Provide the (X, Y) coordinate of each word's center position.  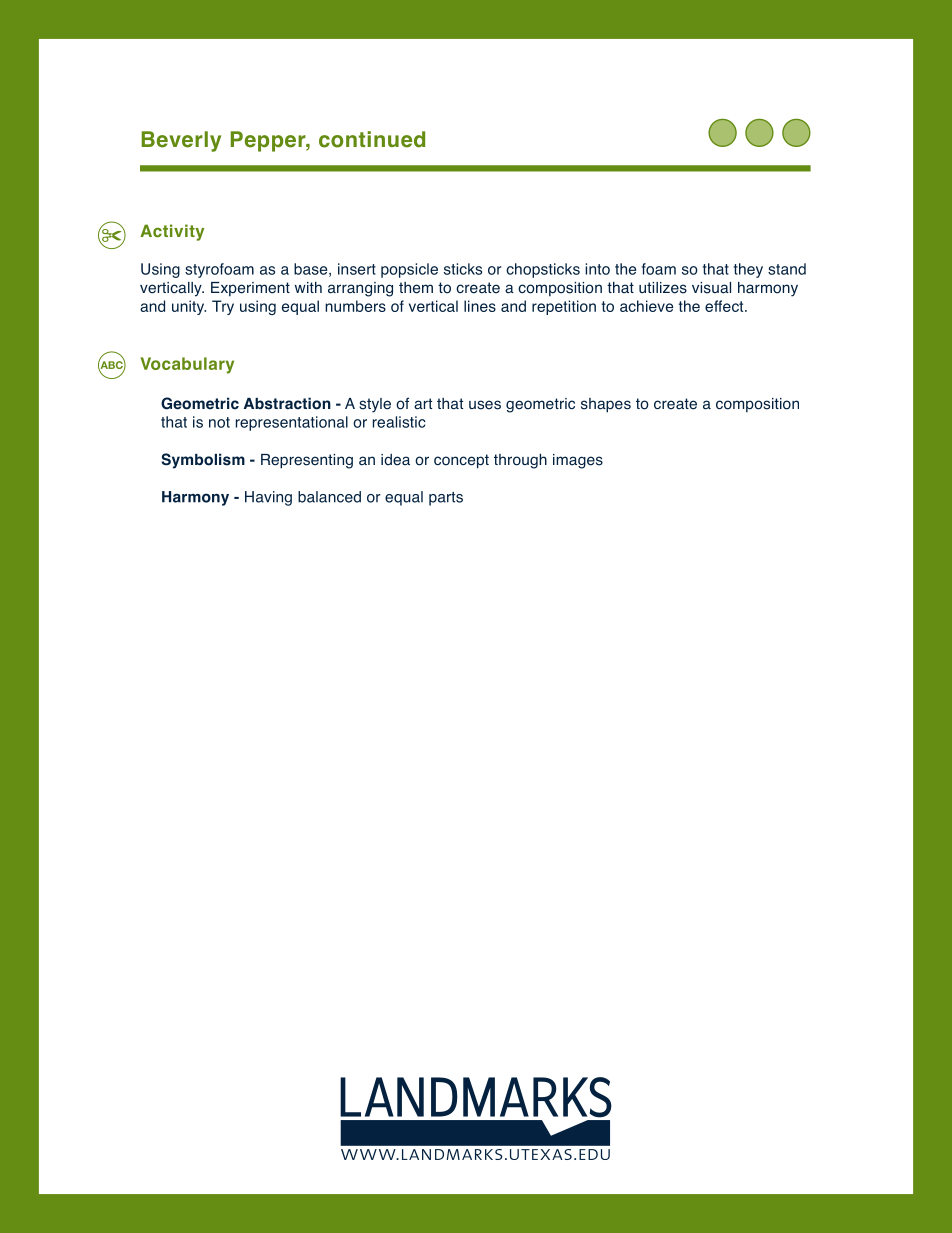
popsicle (409, 270)
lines (480, 306)
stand (787, 269)
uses (485, 405)
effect (725, 306)
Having (268, 498)
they (748, 270)
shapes (606, 405)
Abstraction (287, 403)
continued (372, 139)
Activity (172, 232)
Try (223, 307)
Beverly (181, 141)
